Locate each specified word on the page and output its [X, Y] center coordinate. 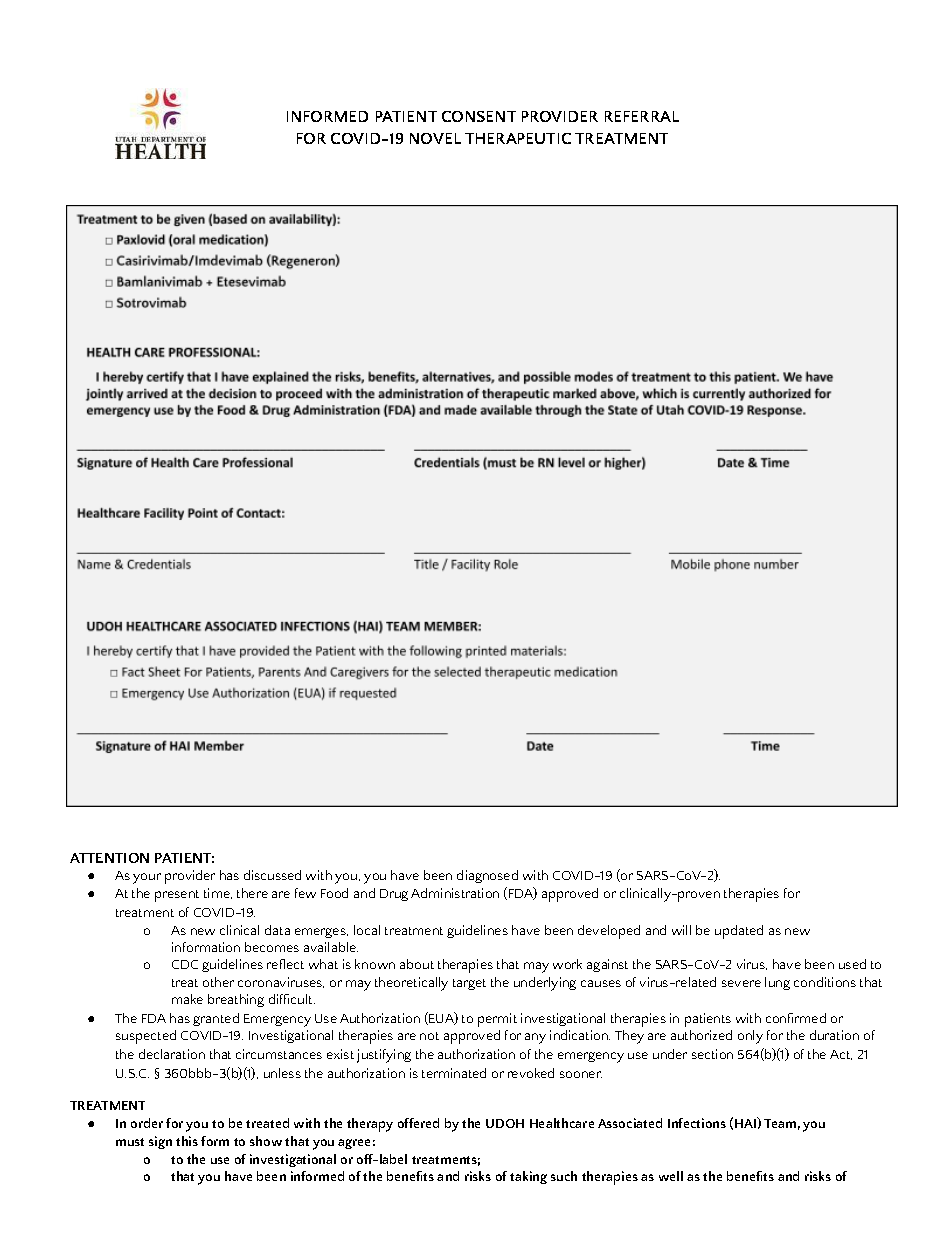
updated [739, 932]
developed [609, 932]
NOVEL [435, 138]
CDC [185, 964]
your [147, 878]
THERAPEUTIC [518, 138]
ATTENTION [109, 858]
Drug [394, 895]
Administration [455, 893]
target [469, 984]
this [187, 1141]
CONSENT [479, 116]
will [681, 930]
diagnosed [487, 876]
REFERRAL [642, 116]
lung [777, 983]
